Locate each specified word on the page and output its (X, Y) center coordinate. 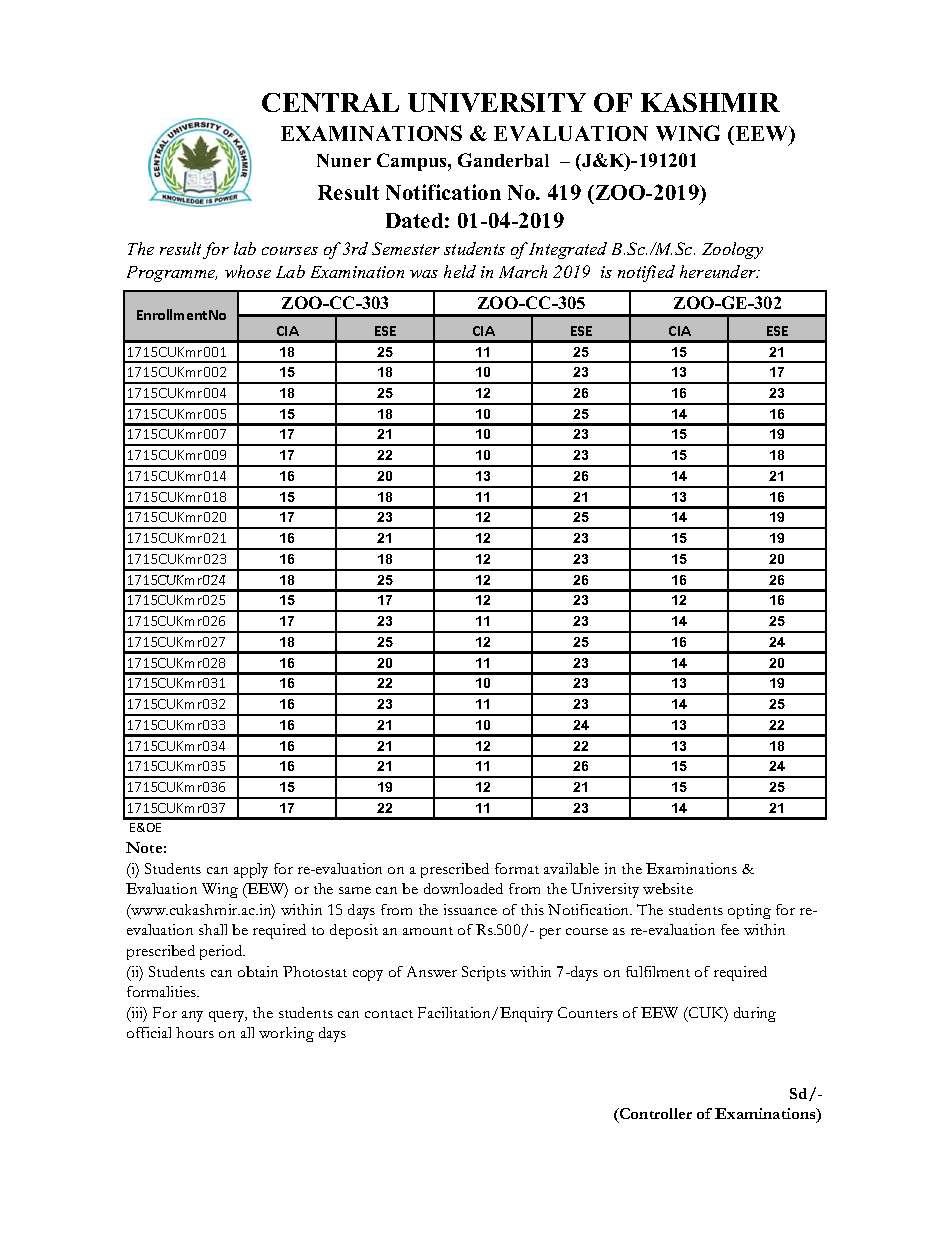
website (668, 888)
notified (646, 273)
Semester (406, 248)
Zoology (732, 250)
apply (251, 870)
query (228, 1016)
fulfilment (658, 971)
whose (248, 271)
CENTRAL (330, 102)
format (517, 868)
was (424, 274)
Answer (432, 971)
